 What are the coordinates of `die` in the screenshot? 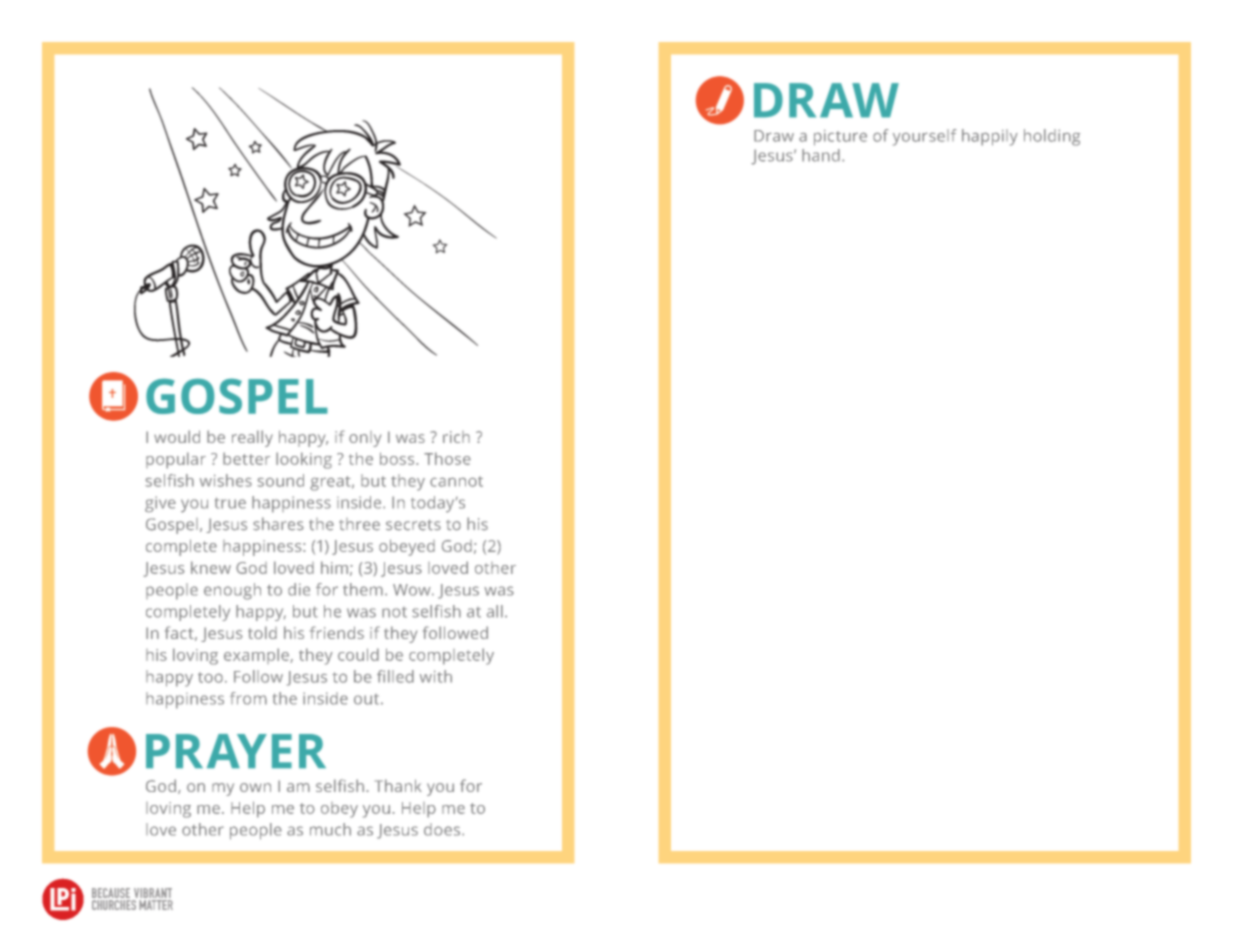 It's located at (299, 589).
